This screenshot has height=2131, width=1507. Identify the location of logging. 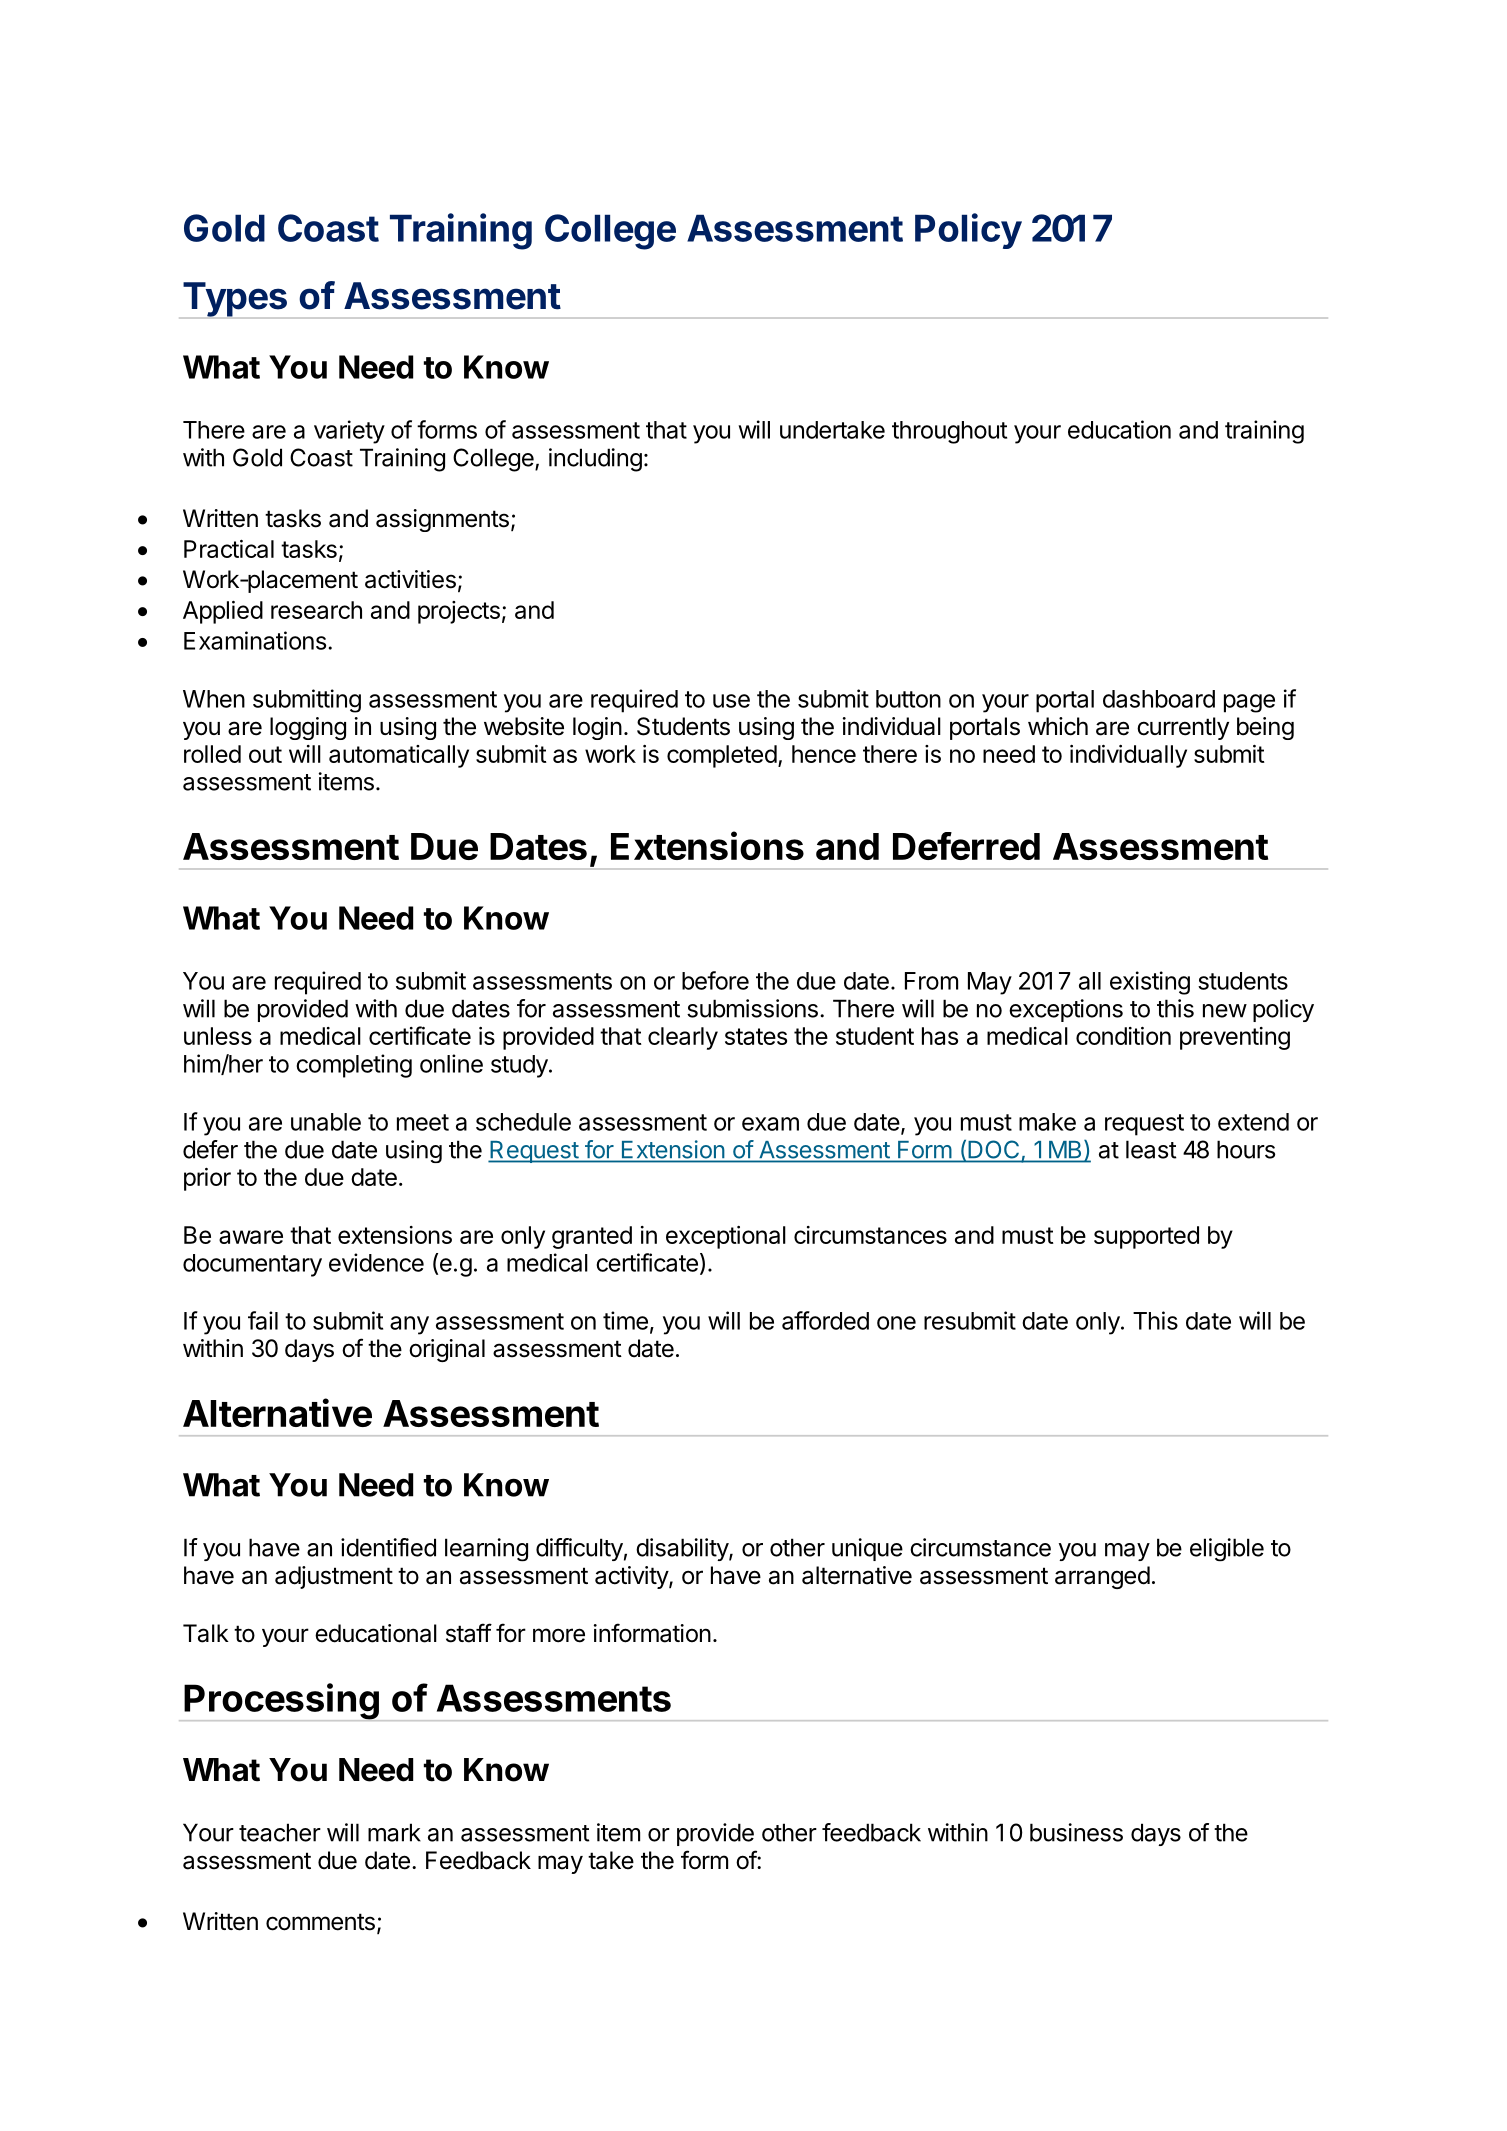
(308, 728).
